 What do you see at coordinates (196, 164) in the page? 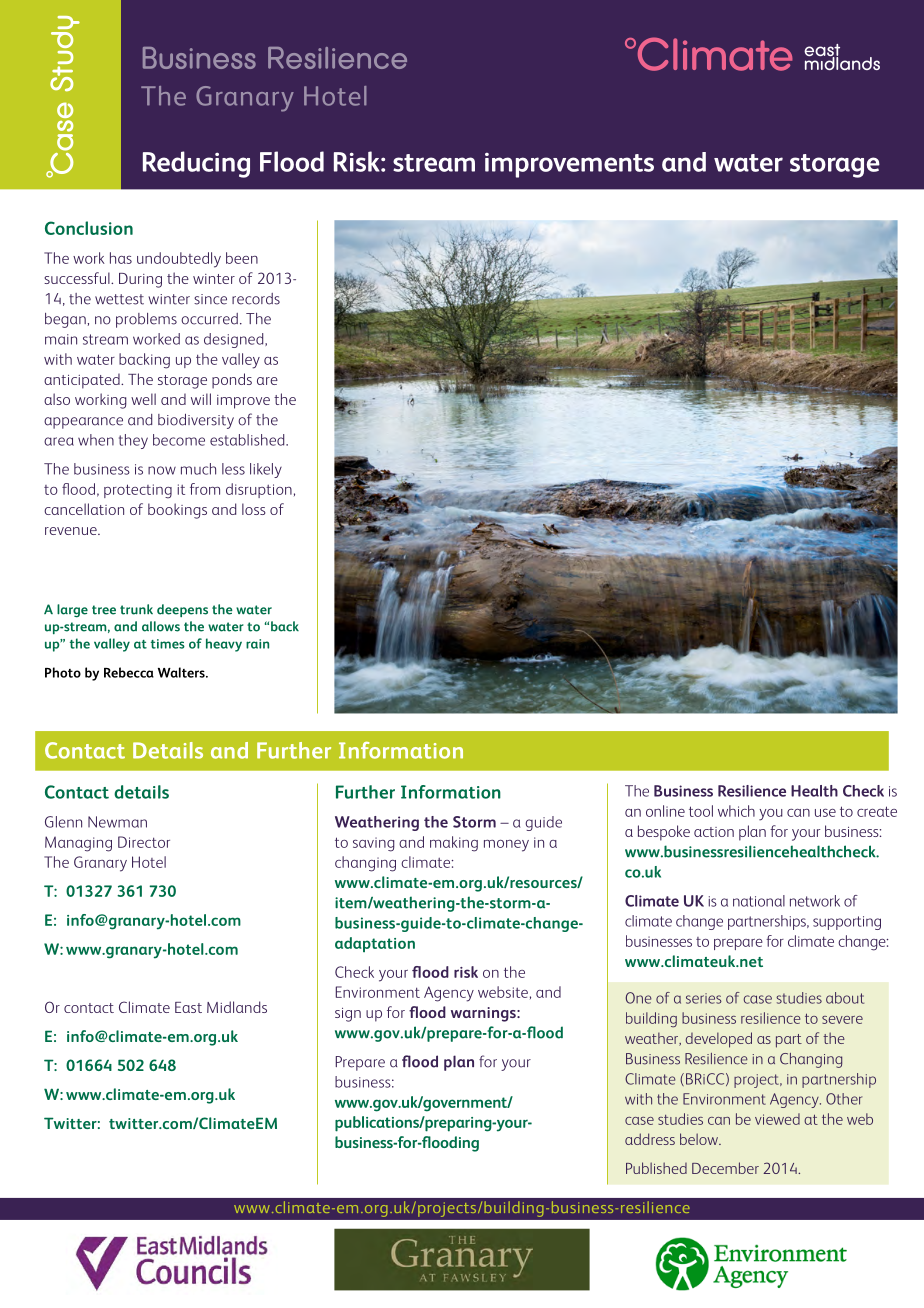
I see `Reducing` at bounding box center [196, 164].
